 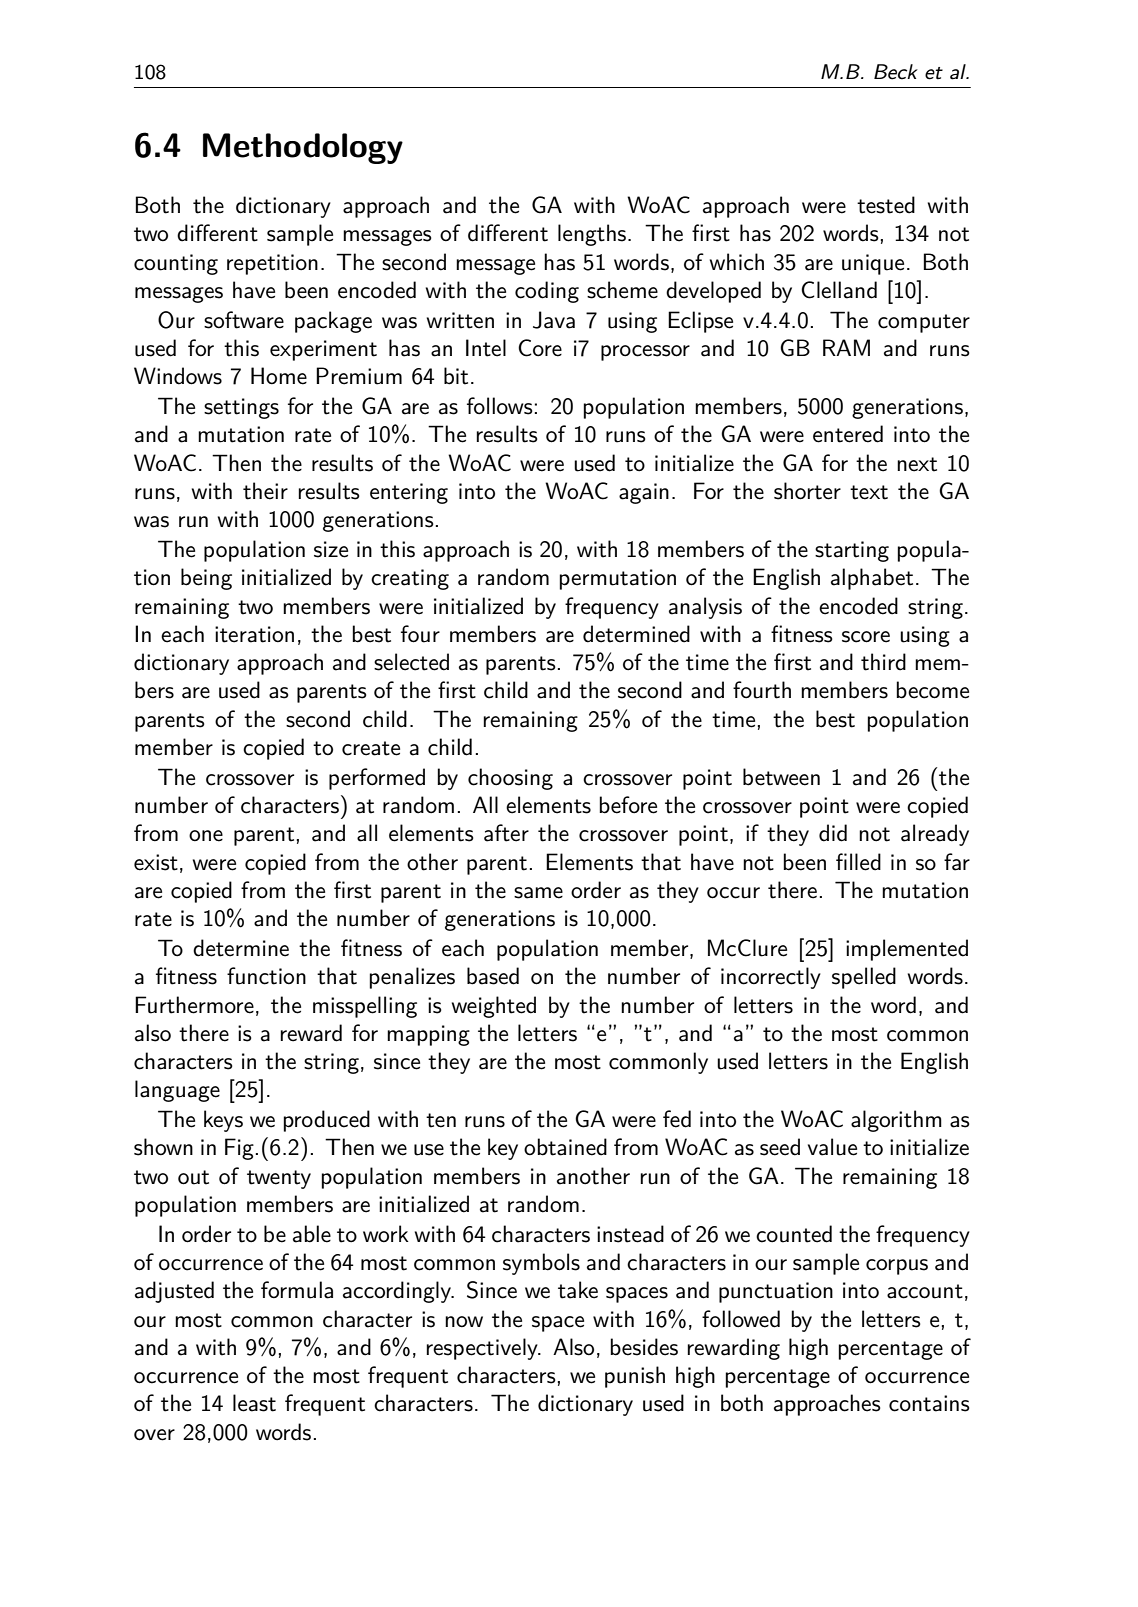 I want to click on Beck, so click(x=896, y=72).
